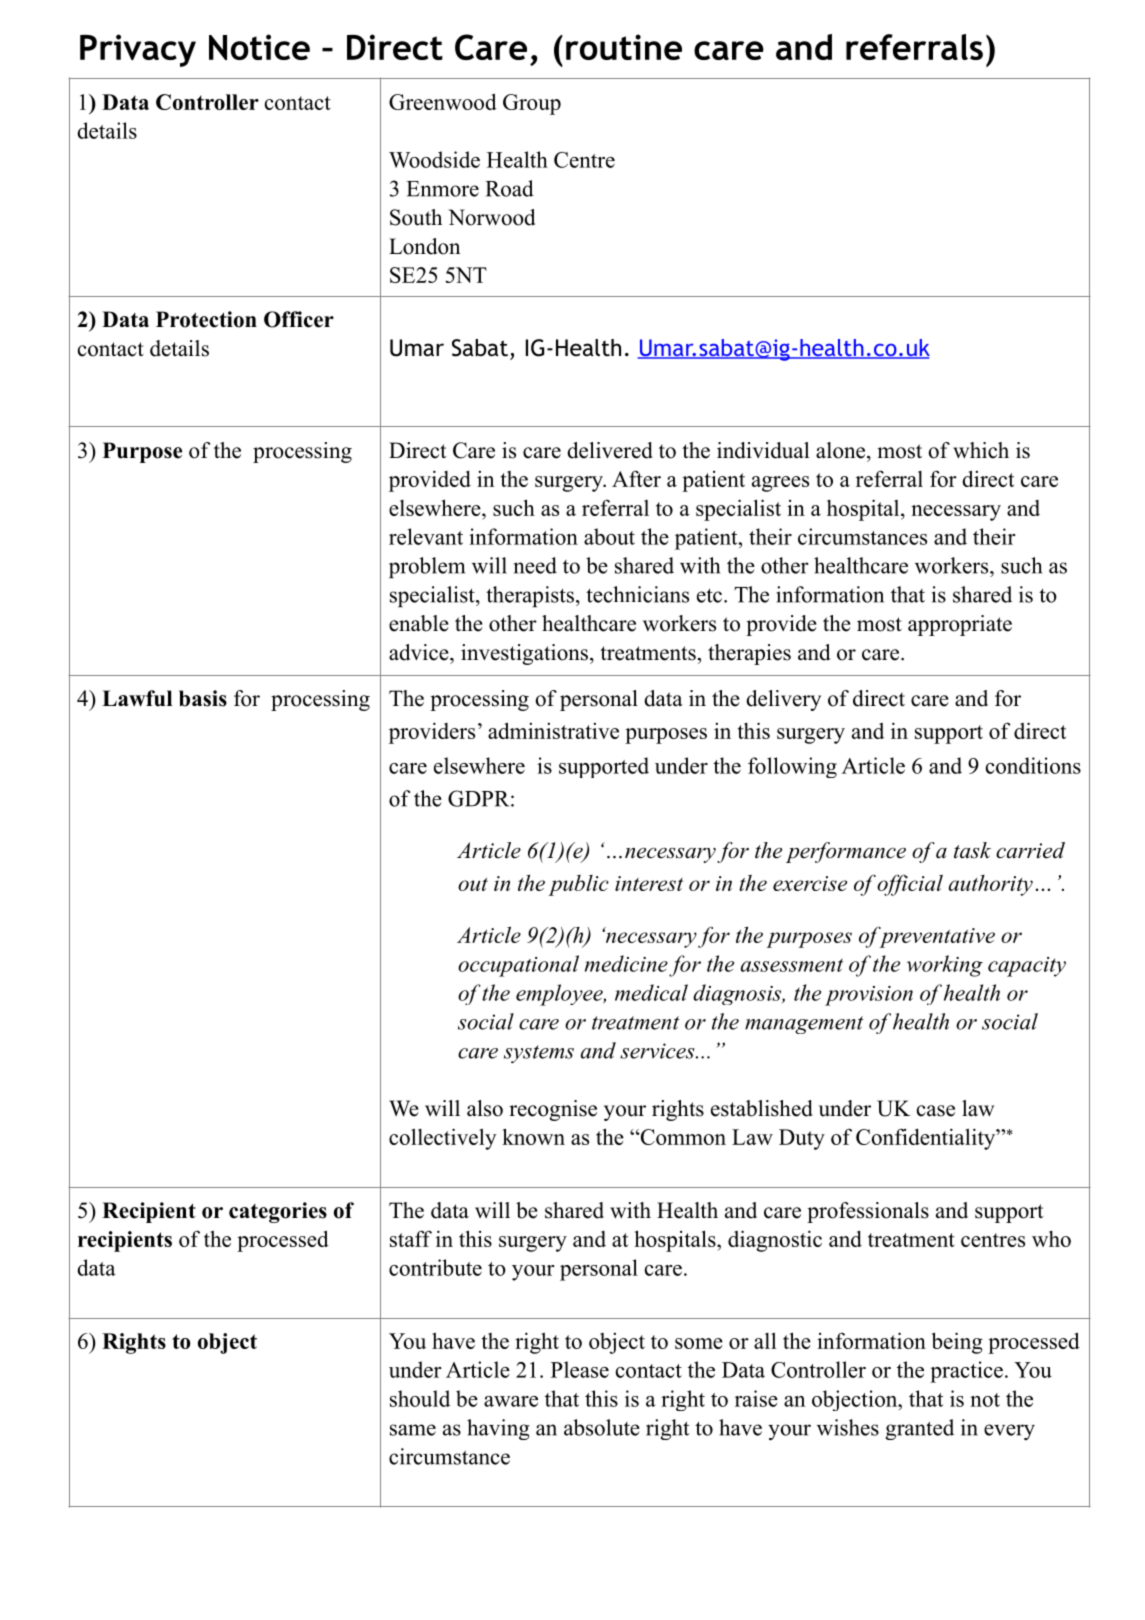 The width and height of the page is (1145, 1620). I want to click on systems, so click(539, 1054).
